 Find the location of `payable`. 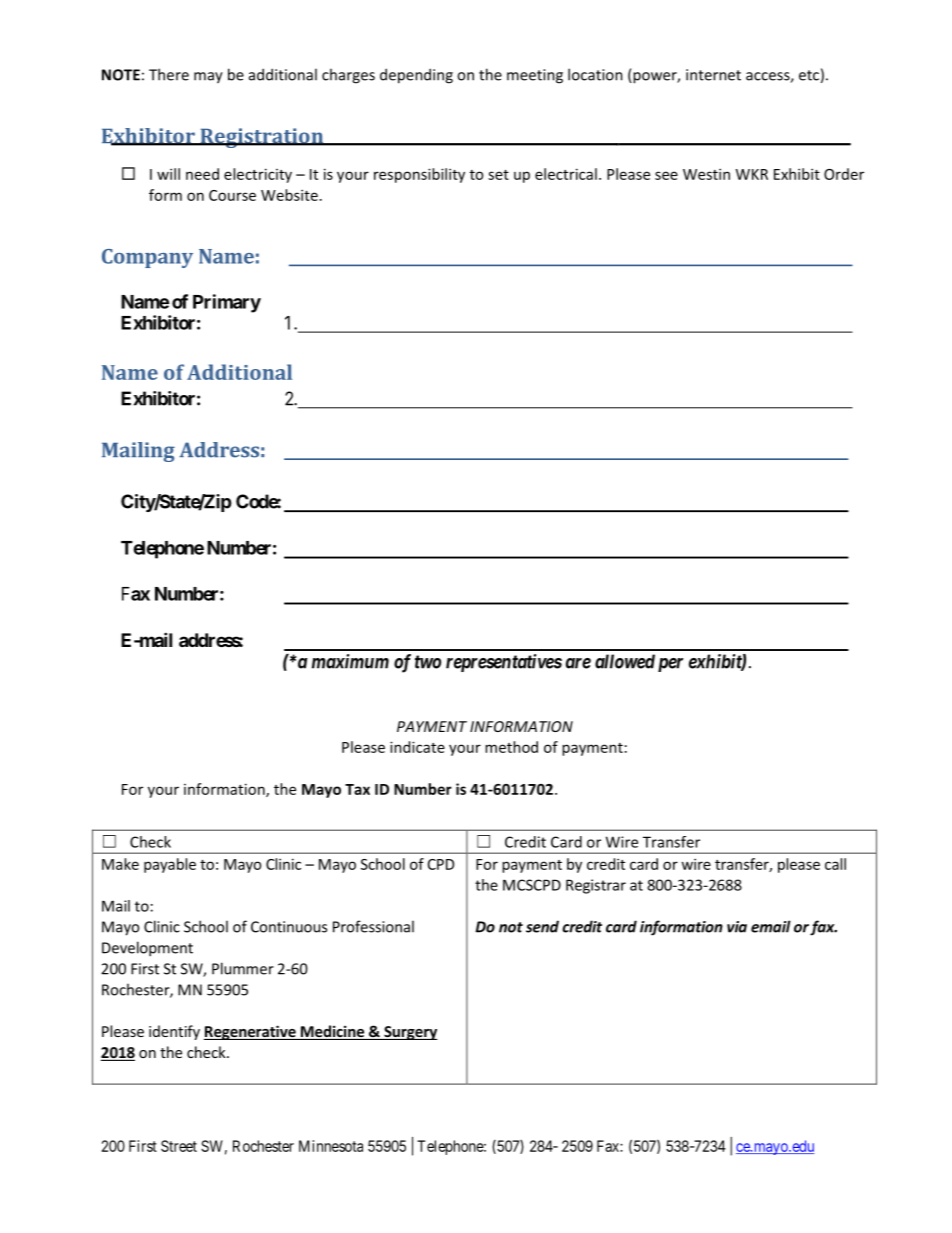

payable is located at coordinates (170, 865).
